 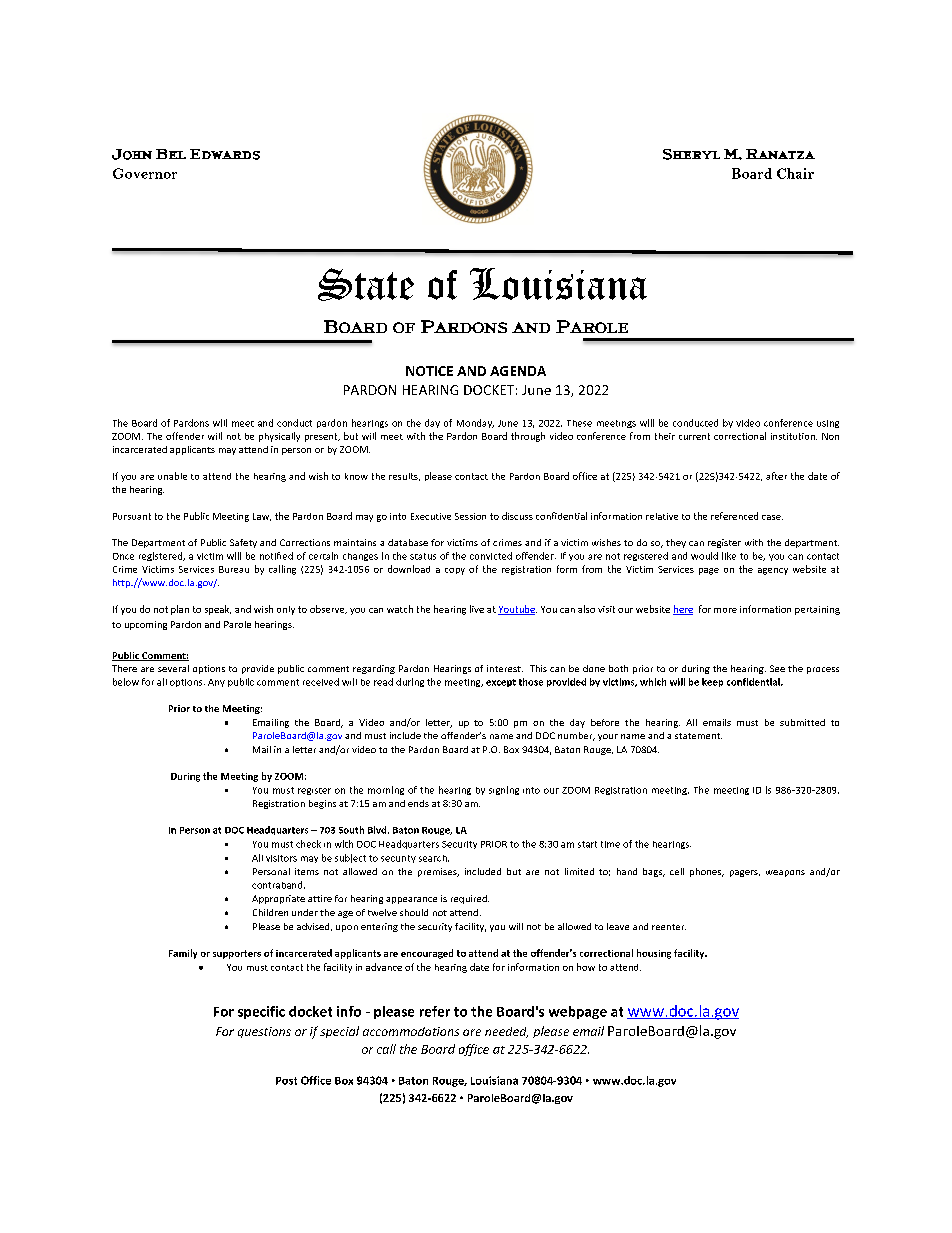 What do you see at coordinates (243, 543) in the screenshot?
I see `Safety` at bounding box center [243, 543].
